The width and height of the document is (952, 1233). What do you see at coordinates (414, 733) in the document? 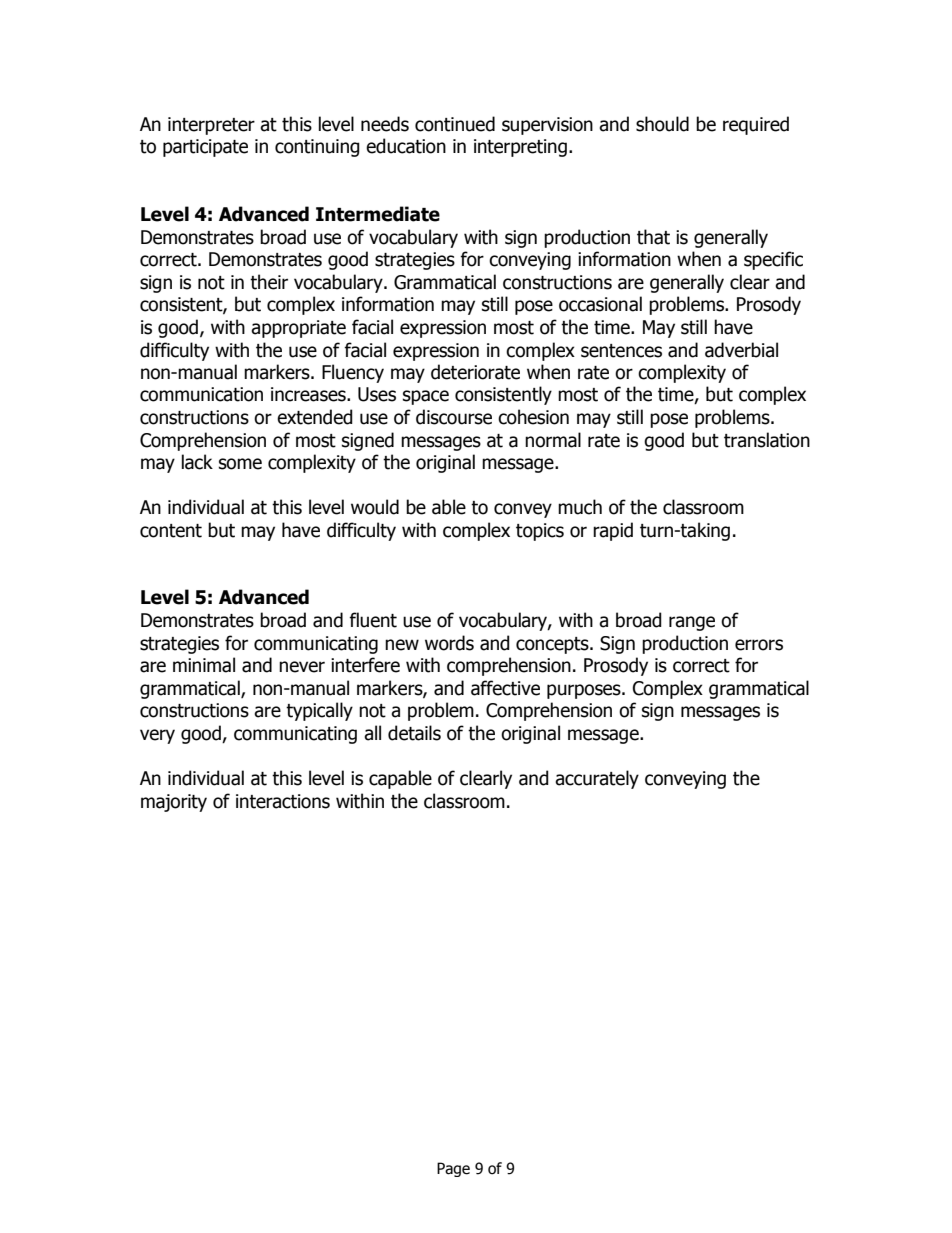
I see `details` at bounding box center [414, 733].
